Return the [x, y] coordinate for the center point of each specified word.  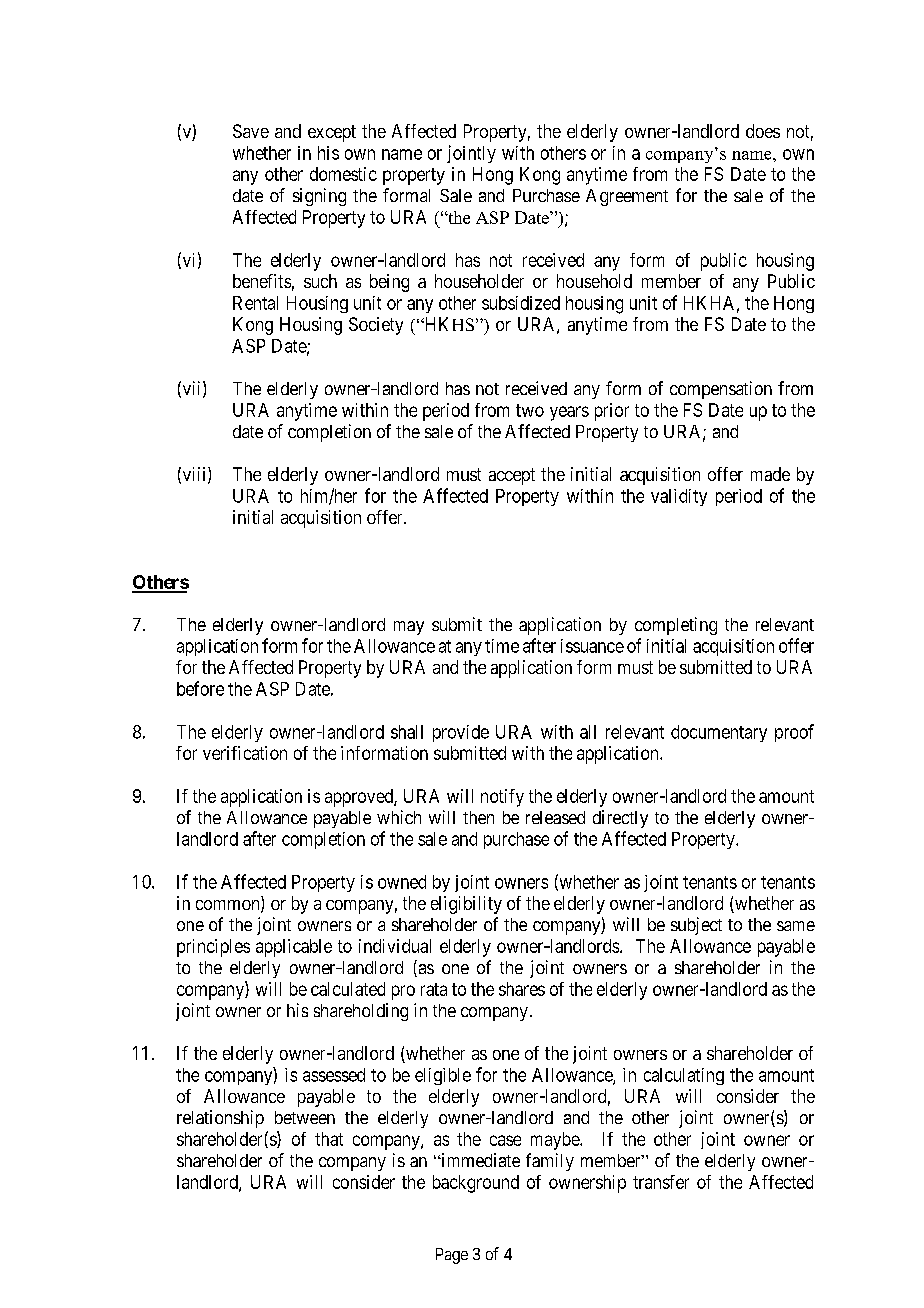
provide [461, 733]
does [763, 131]
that [329, 1139]
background [476, 1184]
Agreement [627, 197]
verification [245, 753]
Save [251, 131]
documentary [719, 733]
